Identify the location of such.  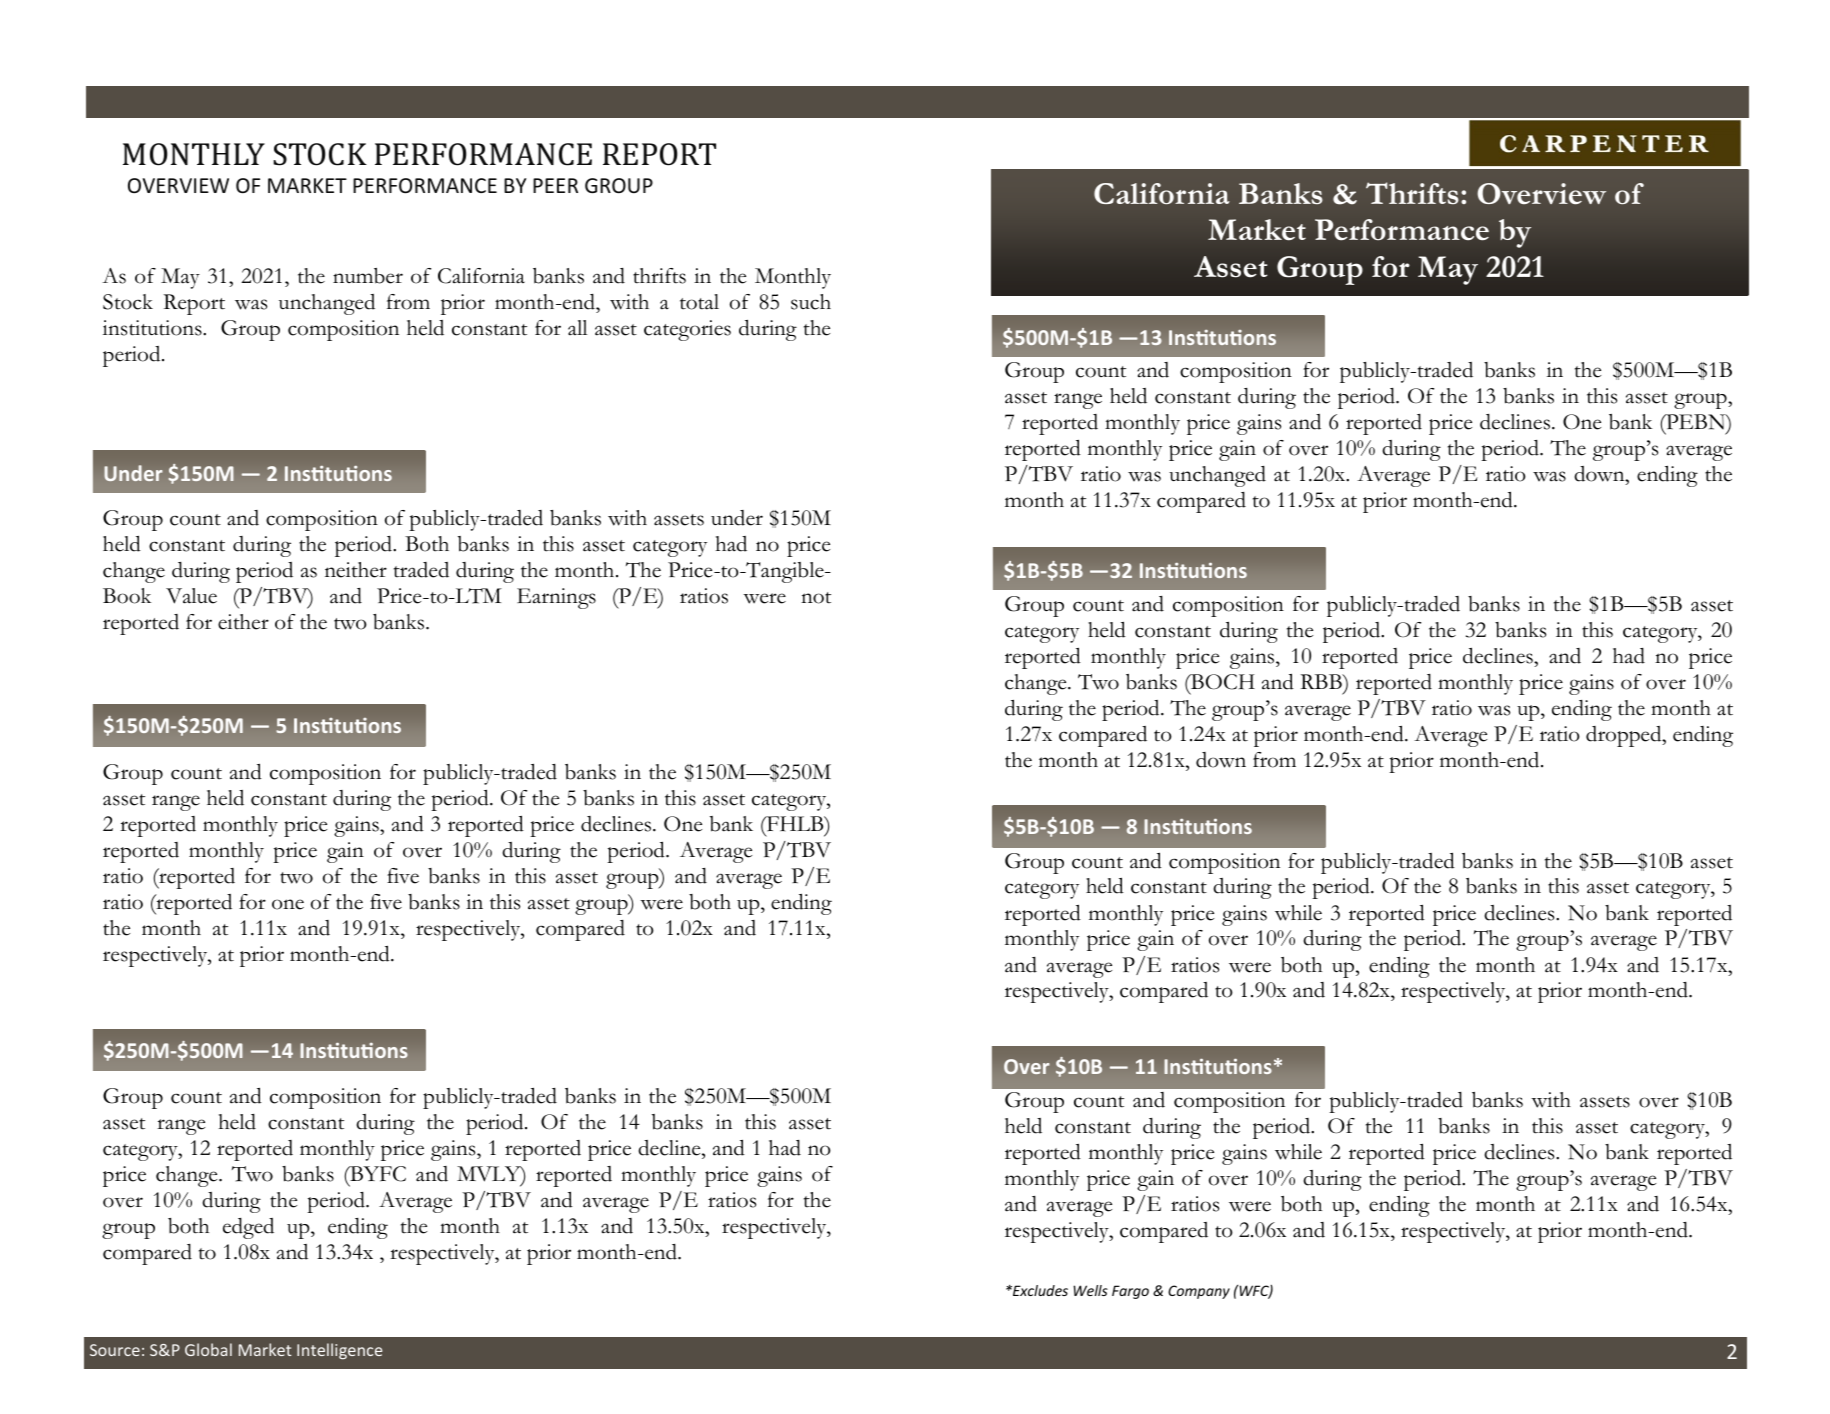
(811, 302).
